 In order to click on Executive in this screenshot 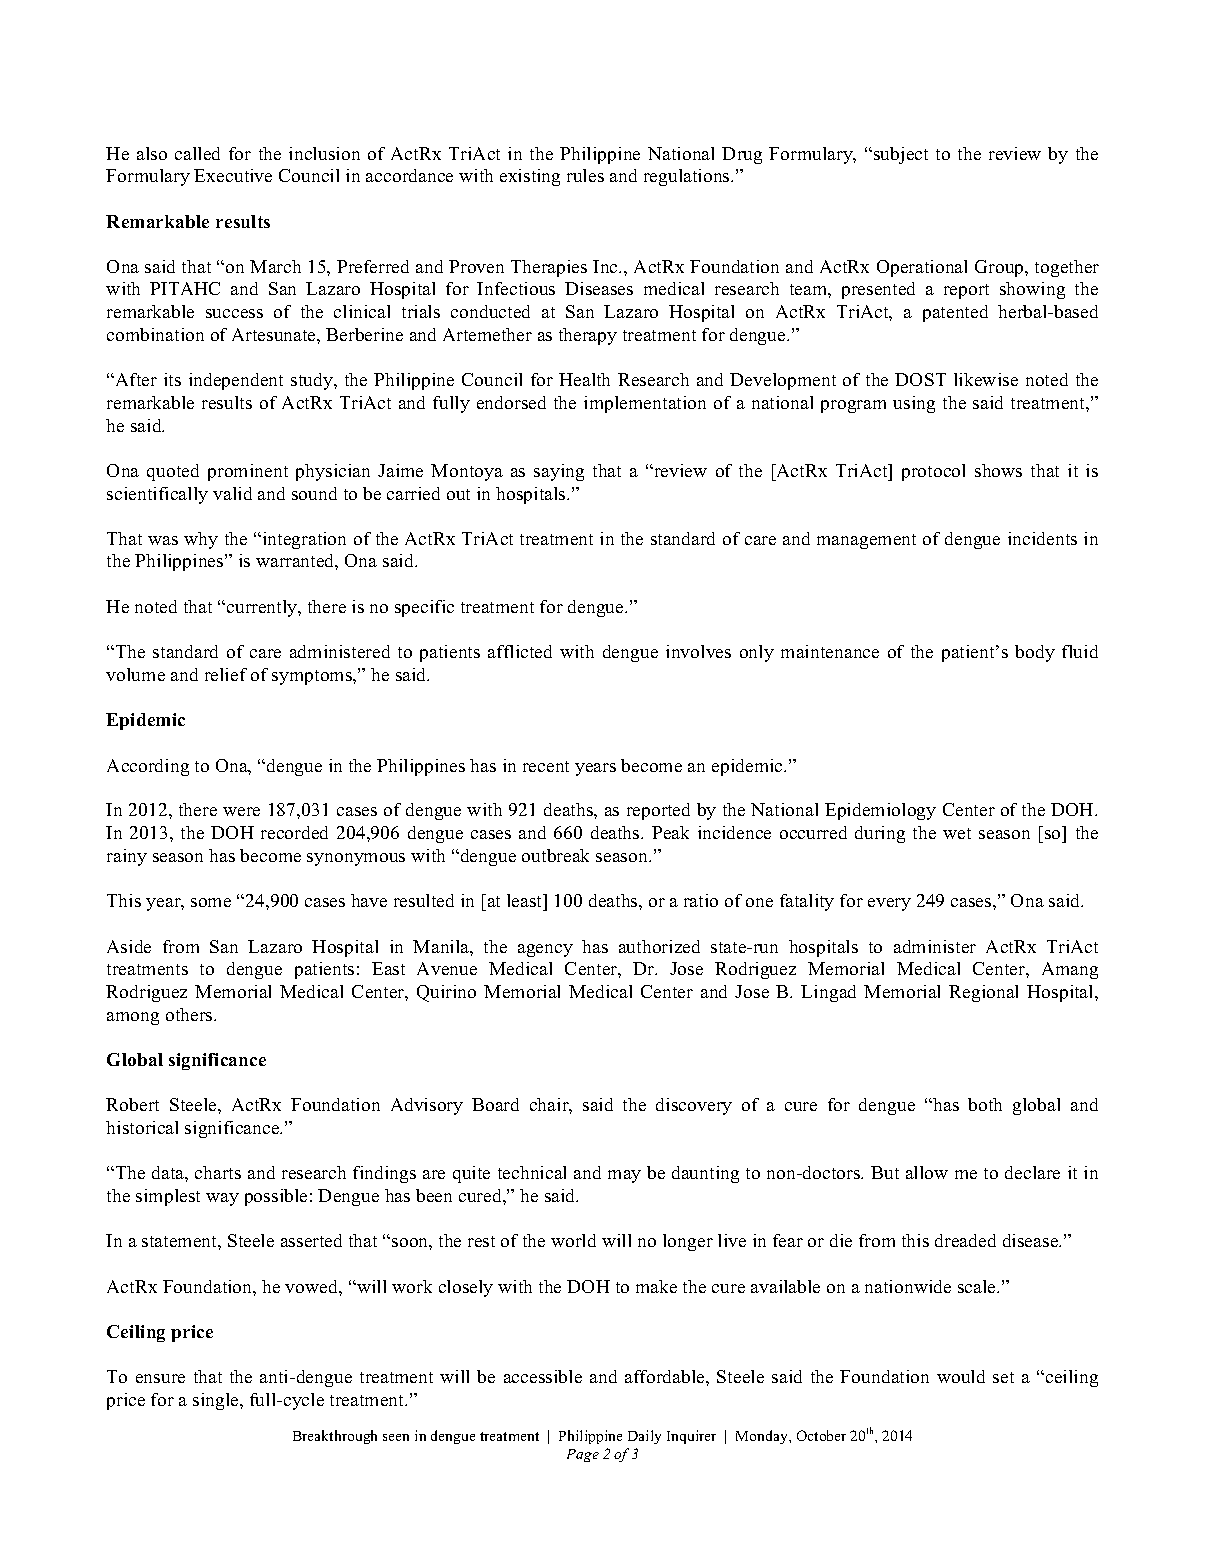, I will do `click(233, 175)`.
